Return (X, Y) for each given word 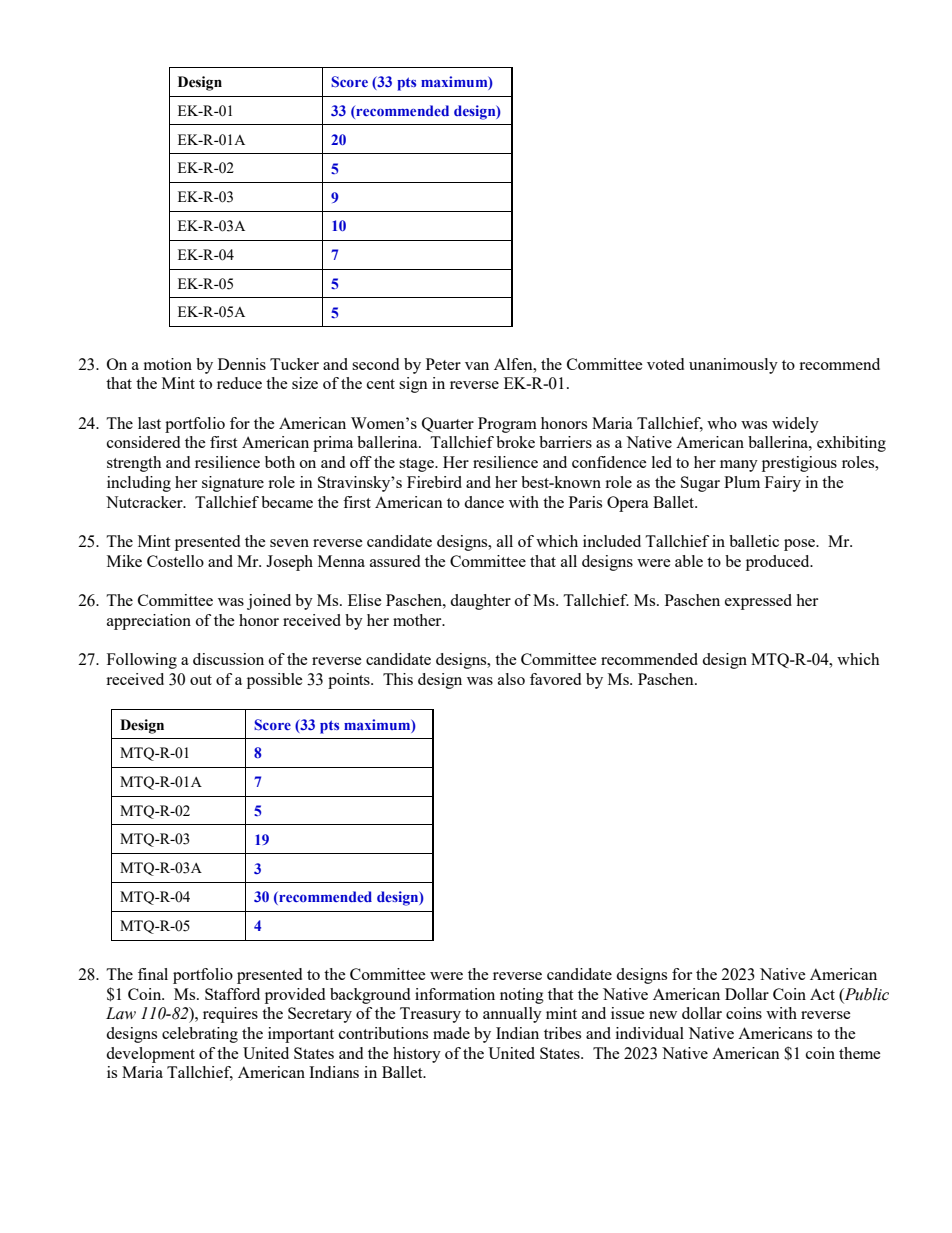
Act (822, 994)
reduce (239, 383)
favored (555, 679)
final (153, 974)
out (201, 680)
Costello (175, 561)
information (455, 994)
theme (860, 1053)
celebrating (200, 1035)
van (477, 366)
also (511, 679)
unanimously (733, 366)
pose (801, 545)
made (451, 1033)
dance (484, 502)
